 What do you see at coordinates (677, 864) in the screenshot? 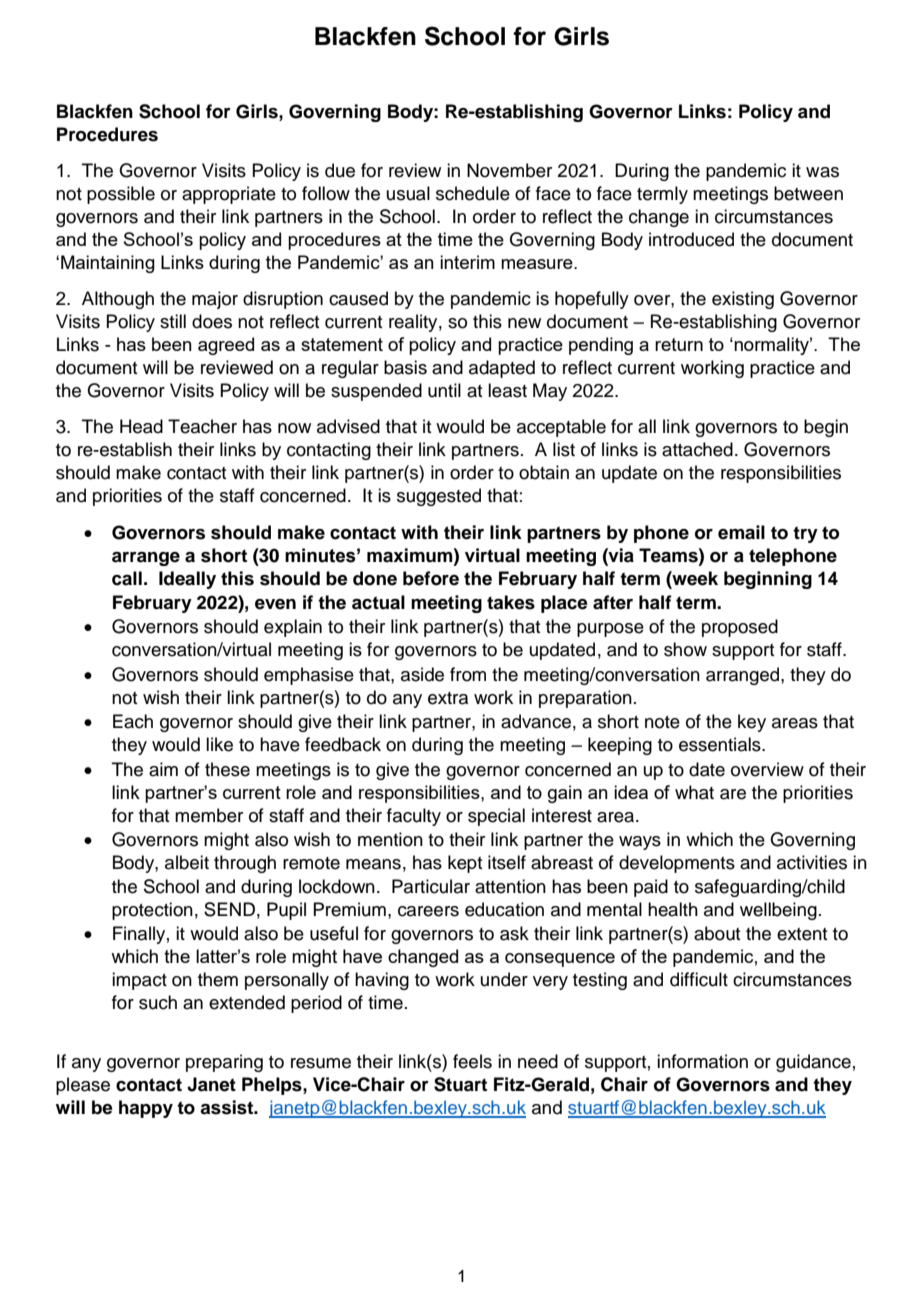
I see `developments` at bounding box center [677, 864].
